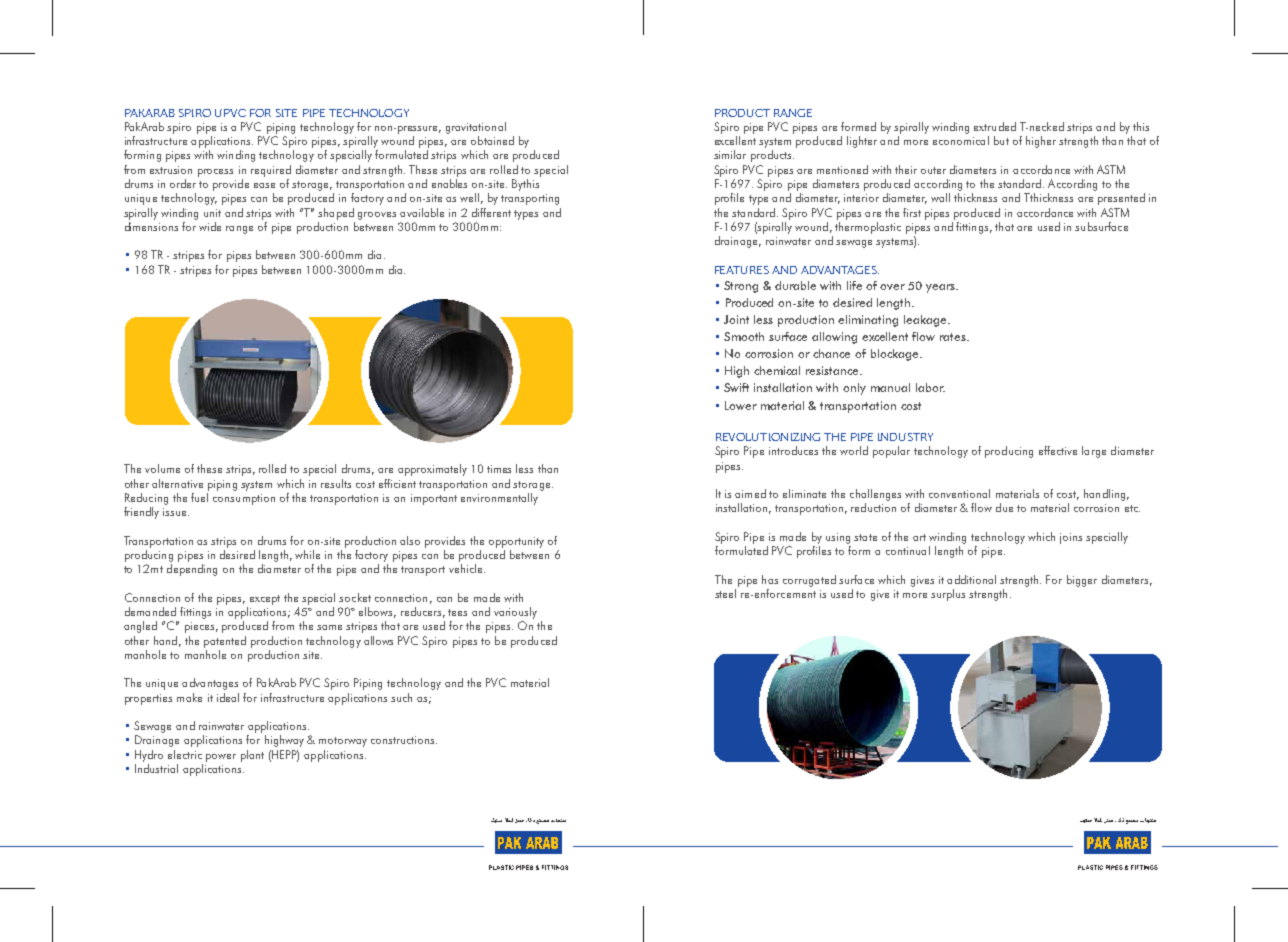 The width and height of the document is (1288, 942). What do you see at coordinates (307, 554) in the document?
I see `while` at bounding box center [307, 554].
